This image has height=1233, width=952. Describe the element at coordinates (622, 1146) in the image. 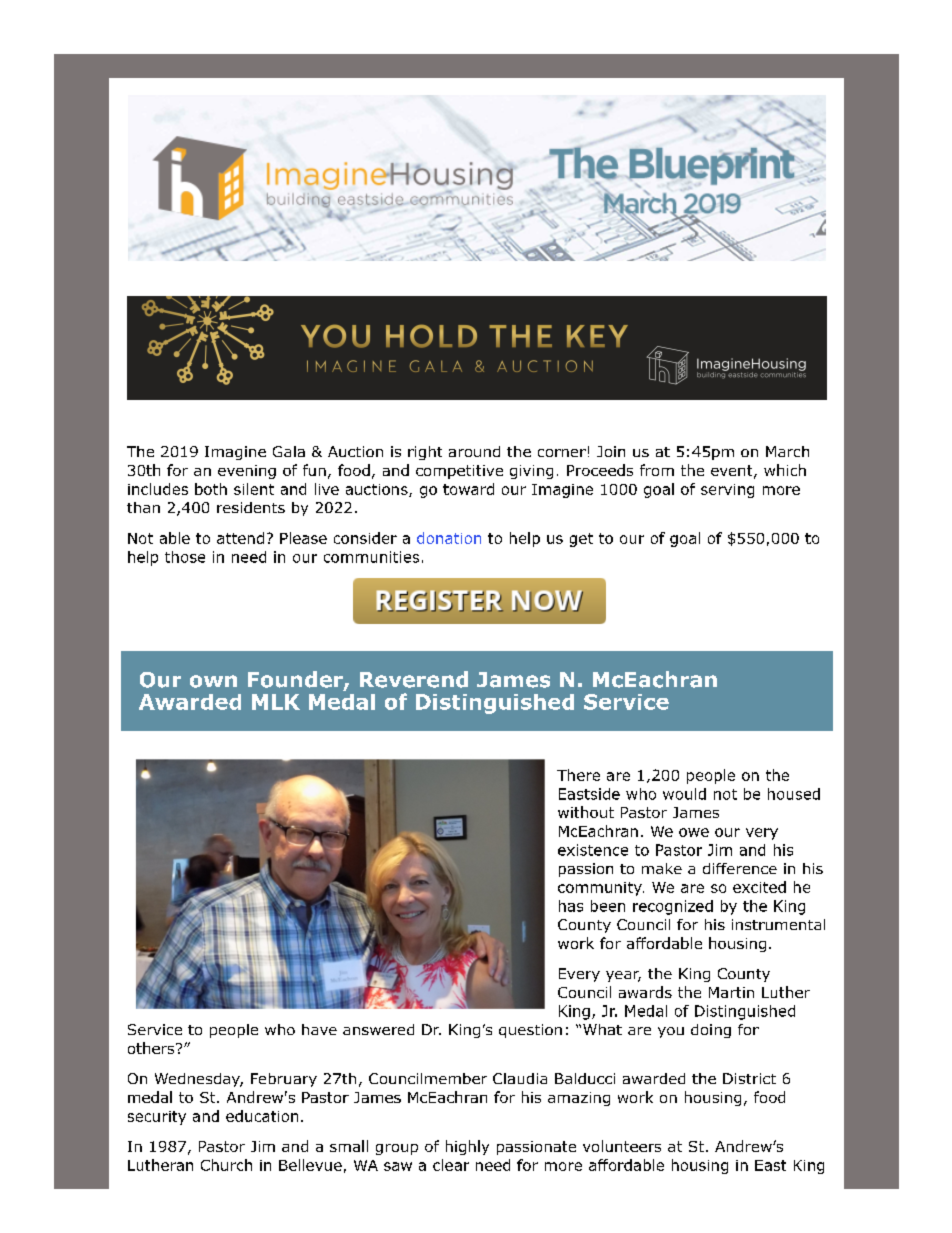

I see `volunteers` at that location.
